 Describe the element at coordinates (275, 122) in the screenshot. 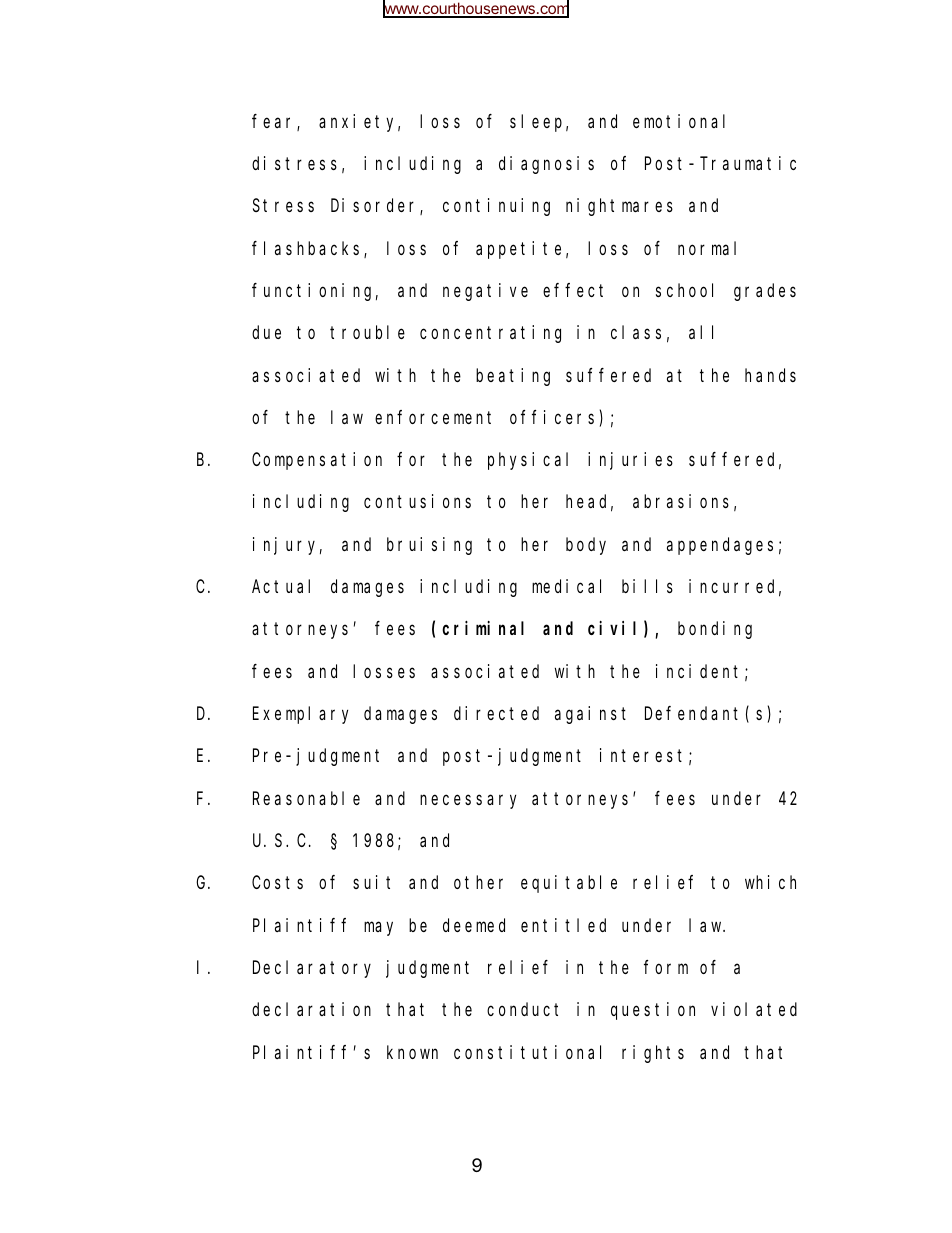

I see `fear` at that location.
